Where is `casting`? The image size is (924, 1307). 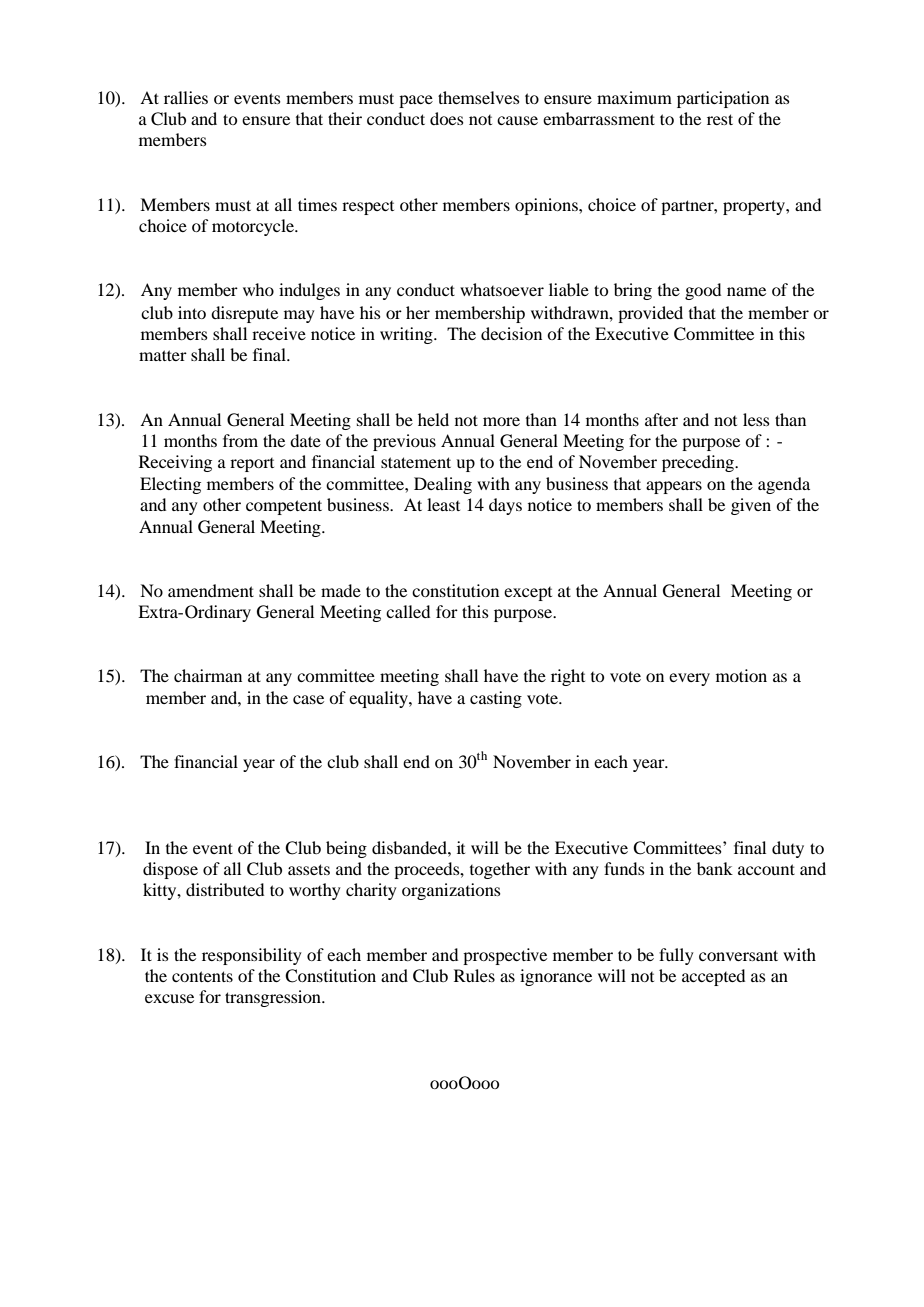
casting is located at coordinates (496, 699).
